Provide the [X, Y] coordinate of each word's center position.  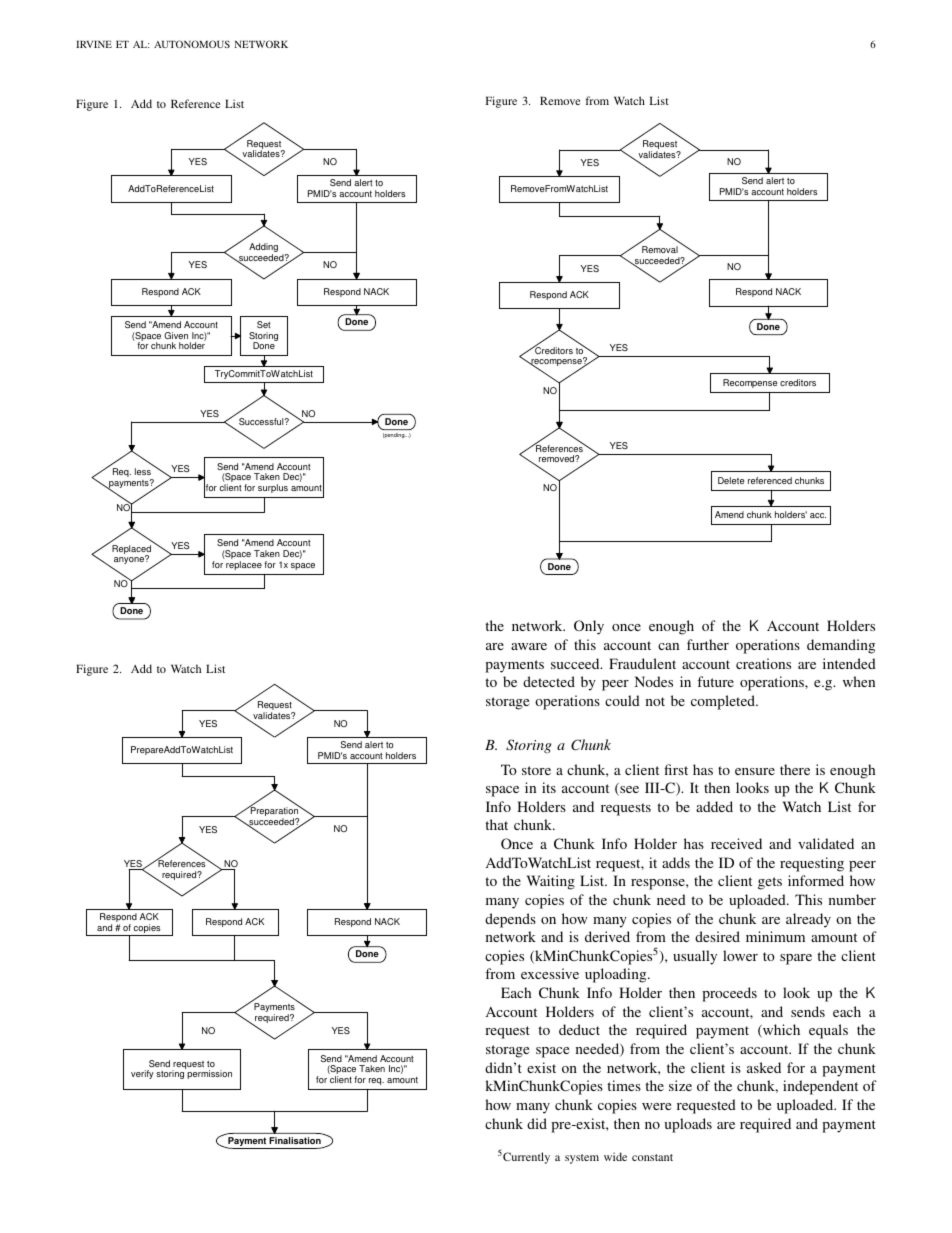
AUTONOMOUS [192, 44]
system [582, 1159]
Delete [731, 480]
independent [820, 1087]
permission [209, 1074]
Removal [660, 249]
